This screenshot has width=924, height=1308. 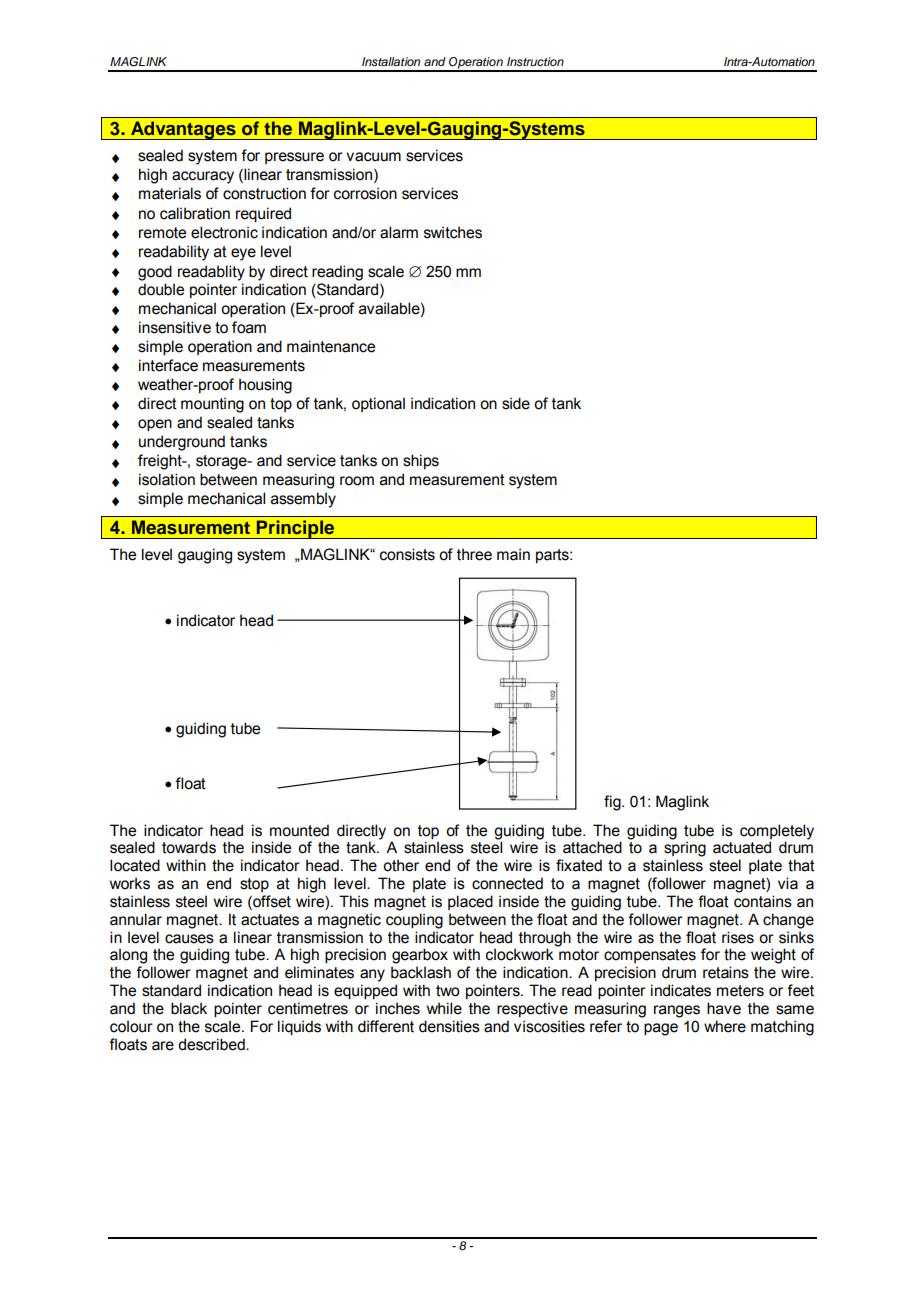 What do you see at coordinates (183, 130) in the screenshot?
I see `Advantages` at bounding box center [183, 130].
